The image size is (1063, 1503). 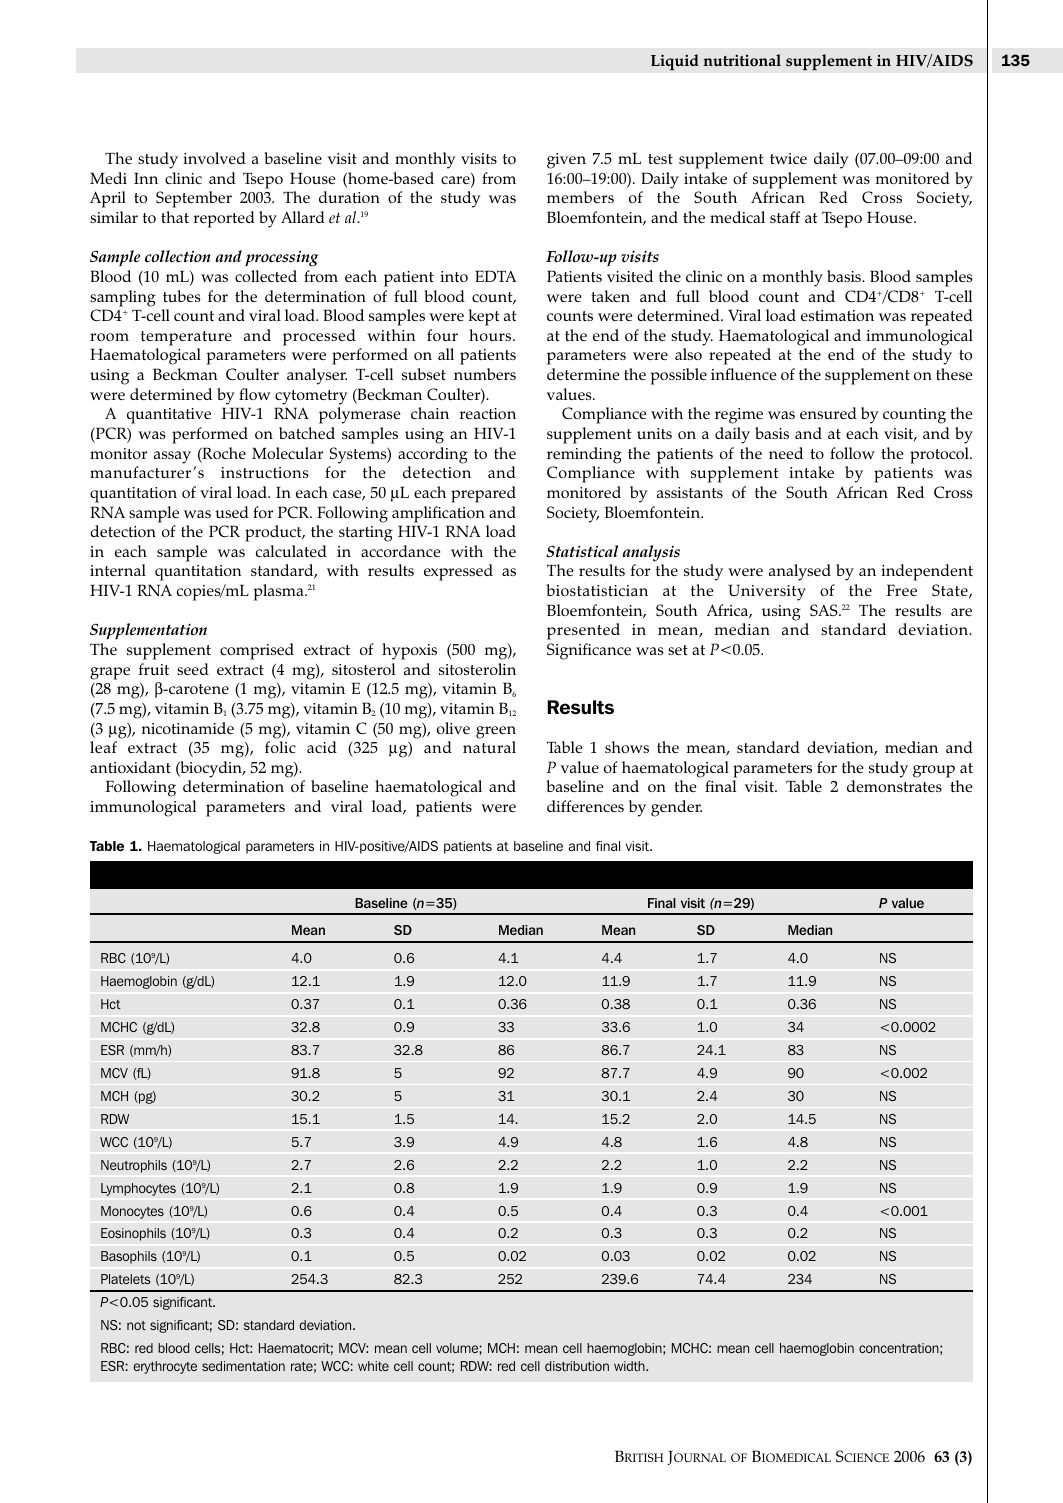 What do you see at coordinates (577, 1366) in the screenshot?
I see `distribution` at bounding box center [577, 1366].
